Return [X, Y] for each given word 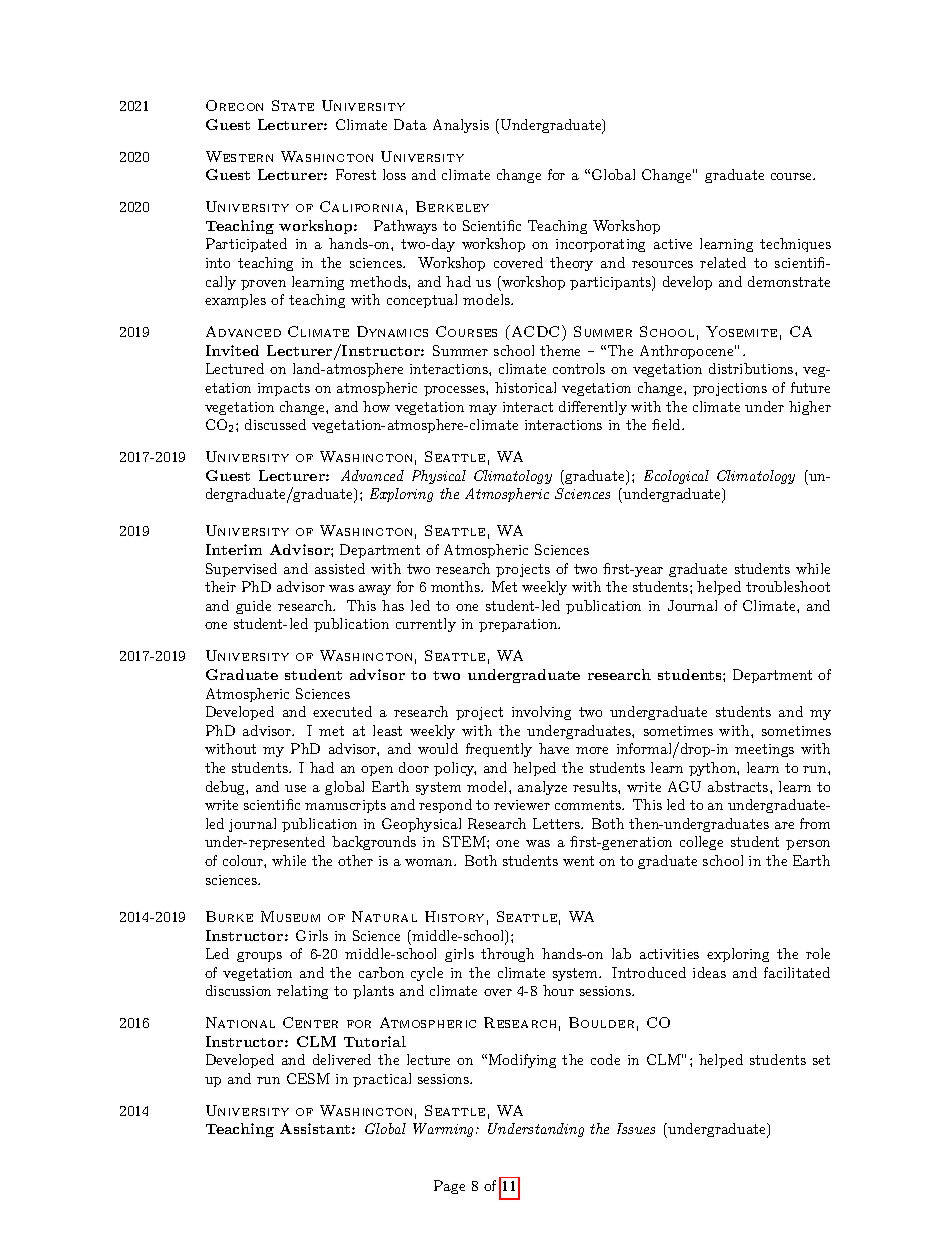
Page [449, 1187]
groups [259, 957]
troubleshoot [788, 586]
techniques [795, 245]
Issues [636, 1128]
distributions [751, 368]
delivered [342, 1059]
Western [239, 156]
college [701, 843]
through [507, 955]
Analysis [461, 126]
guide [253, 607]
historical [525, 387]
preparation [519, 625]
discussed [275, 424]
